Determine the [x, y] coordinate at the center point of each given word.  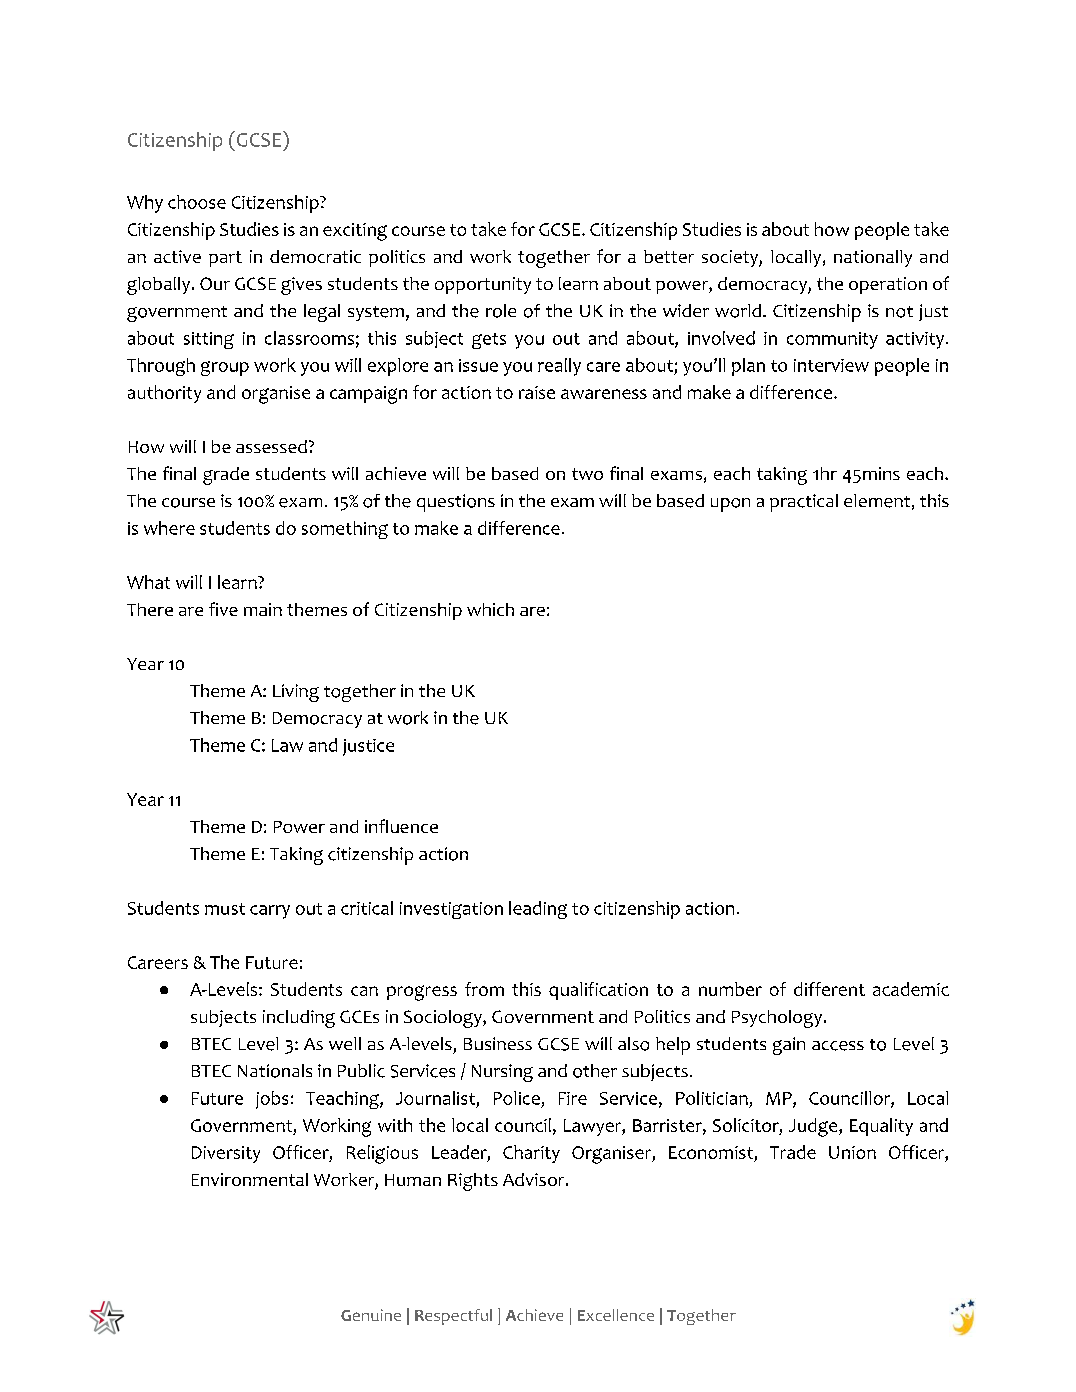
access [838, 1046]
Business [498, 1043]
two [587, 474]
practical [804, 503]
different [829, 989]
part [225, 259]
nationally [873, 258]
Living [296, 693]
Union [852, 1152]
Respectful [453, 1317]
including [299, 1019]
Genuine [371, 1315]
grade [226, 476]
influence [401, 826]
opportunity [483, 285]
